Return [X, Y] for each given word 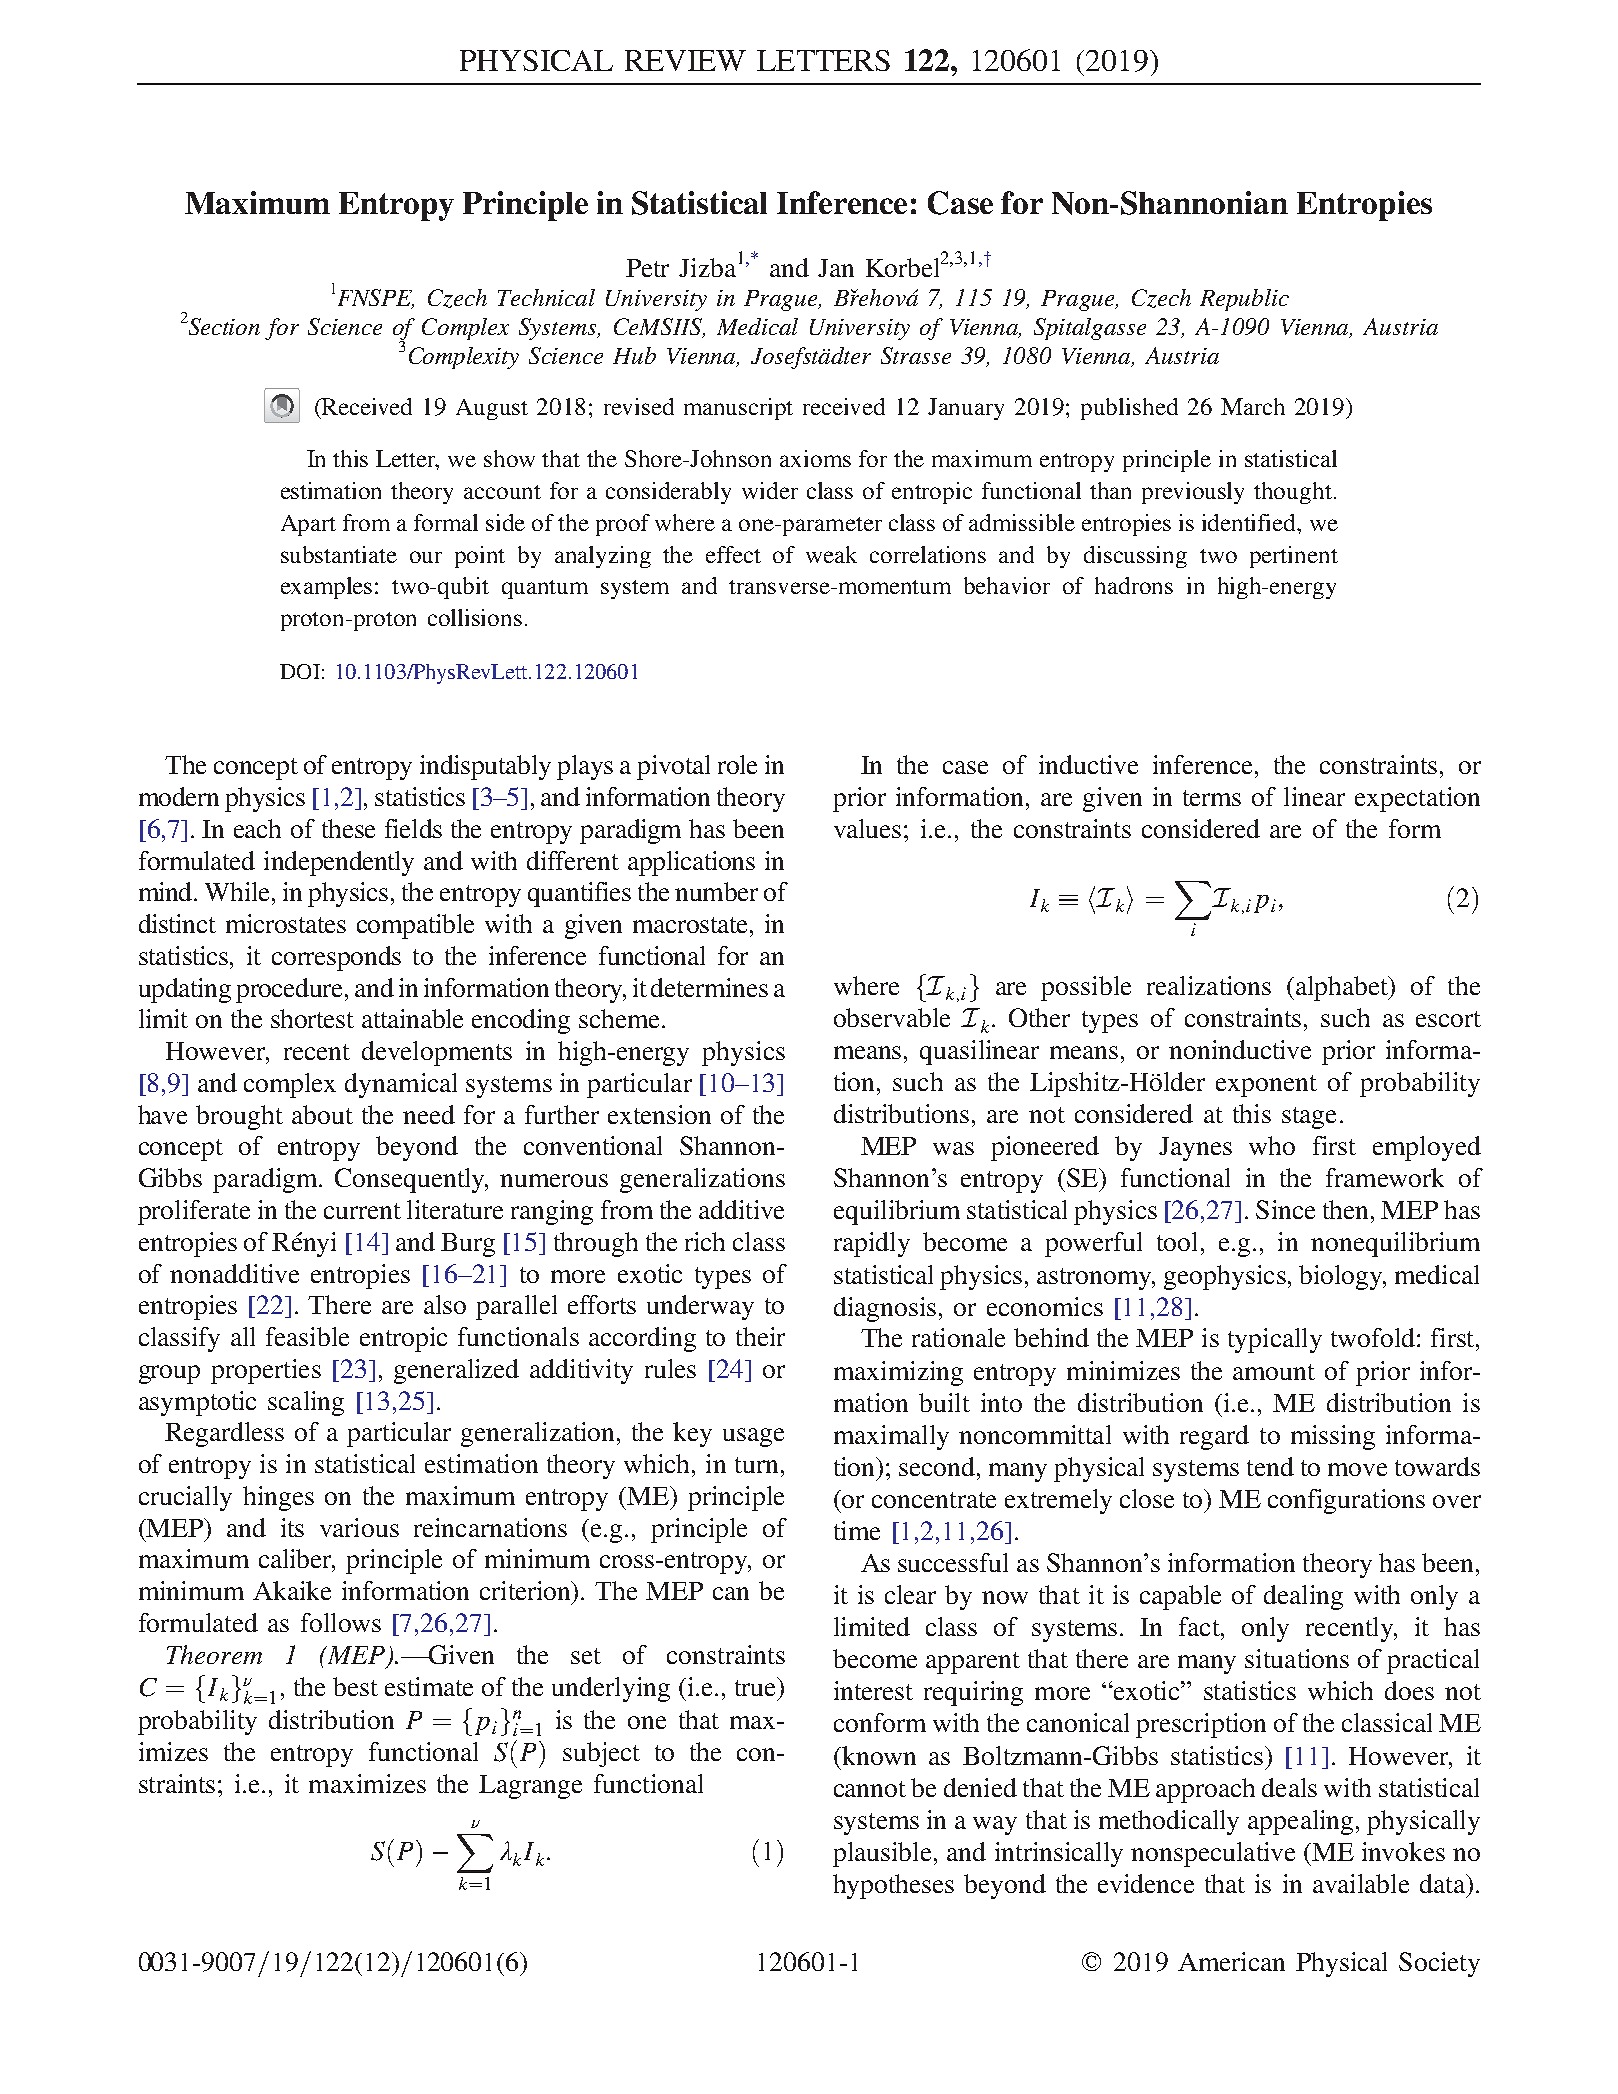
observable [892, 1017]
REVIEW [685, 60]
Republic [1244, 300]
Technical [546, 297]
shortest [312, 1018]
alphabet [1342, 988]
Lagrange [530, 1787]
